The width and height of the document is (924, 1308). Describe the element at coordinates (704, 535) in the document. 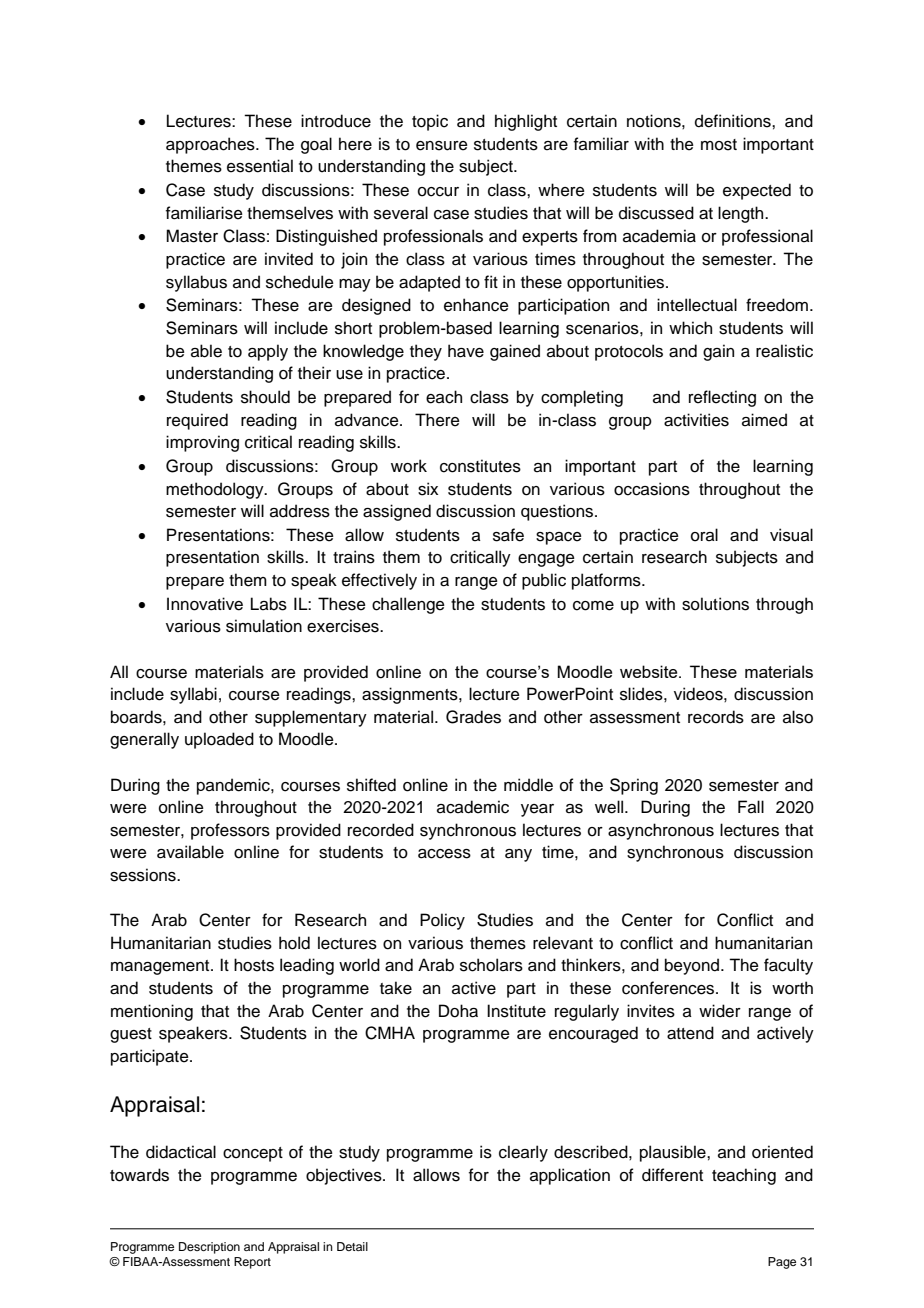

I see `oral` at that location.
